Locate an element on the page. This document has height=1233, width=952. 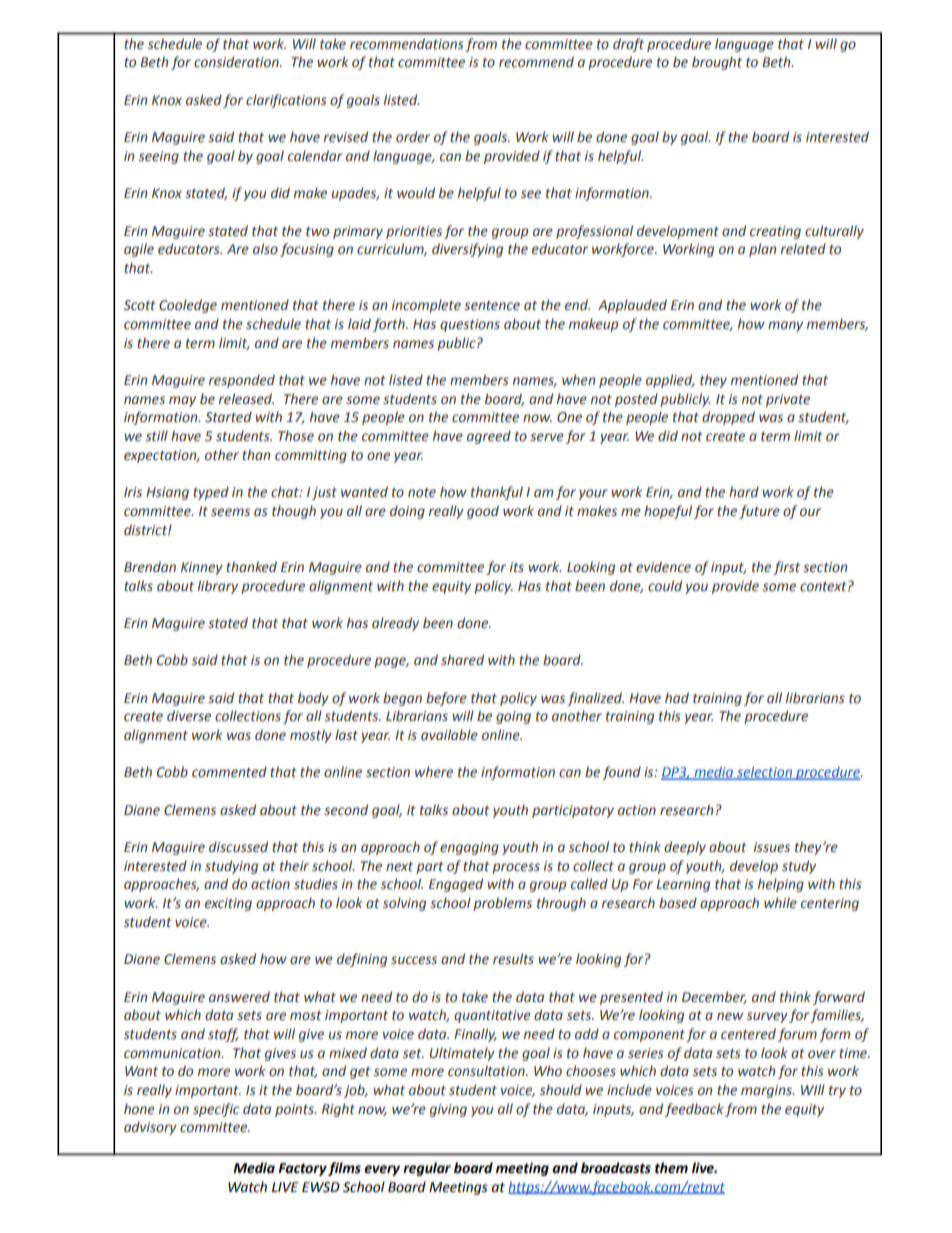
its is located at coordinates (517, 567).
